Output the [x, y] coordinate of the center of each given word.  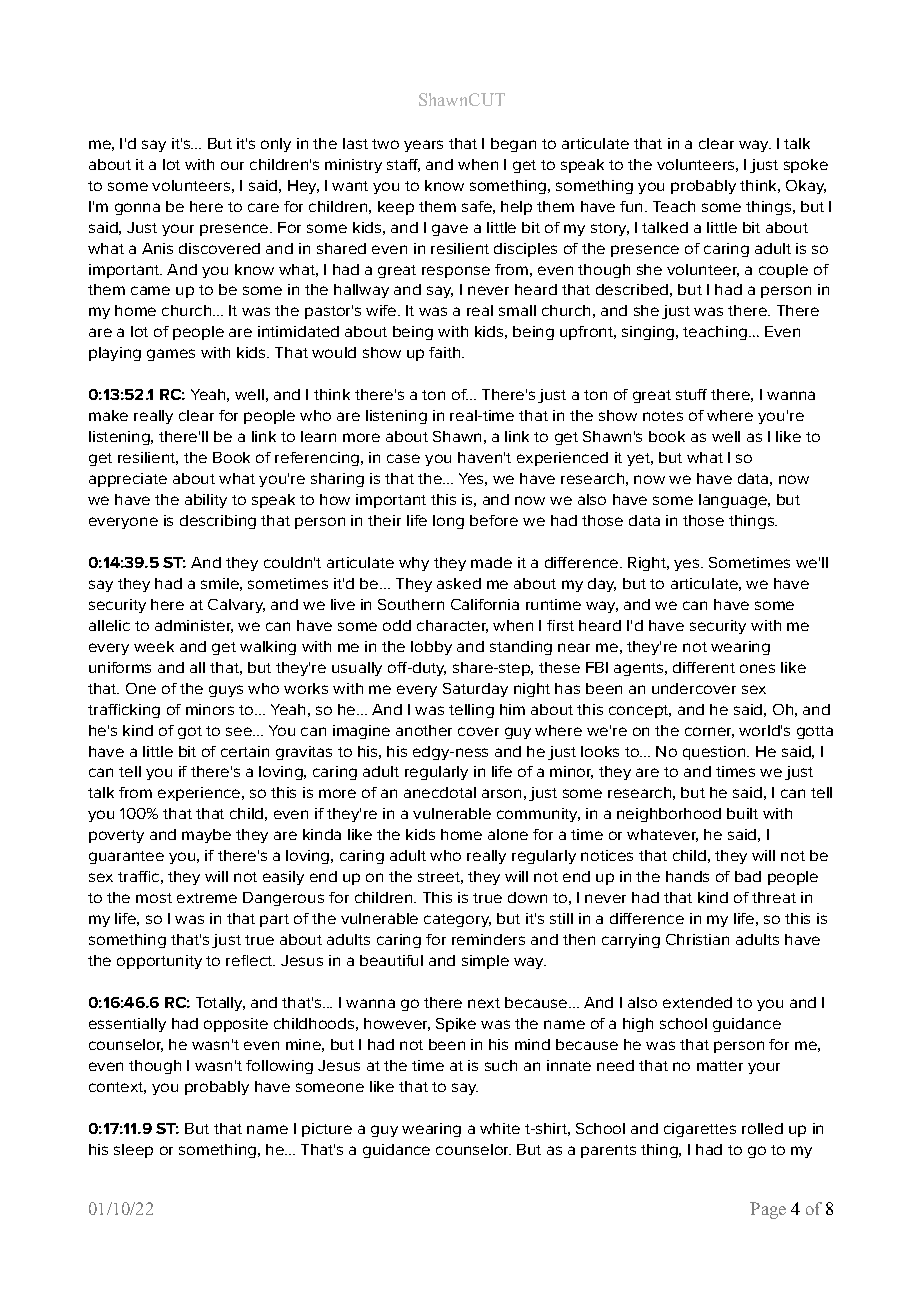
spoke [806, 166]
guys [226, 691]
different [704, 667]
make [108, 415]
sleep [133, 1151]
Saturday [475, 690]
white [500, 1128]
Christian [697, 939]
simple [485, 962]
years [423, 146]
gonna [137, 209]
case [403, 458]
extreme [207, 898]
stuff [691, 394]
